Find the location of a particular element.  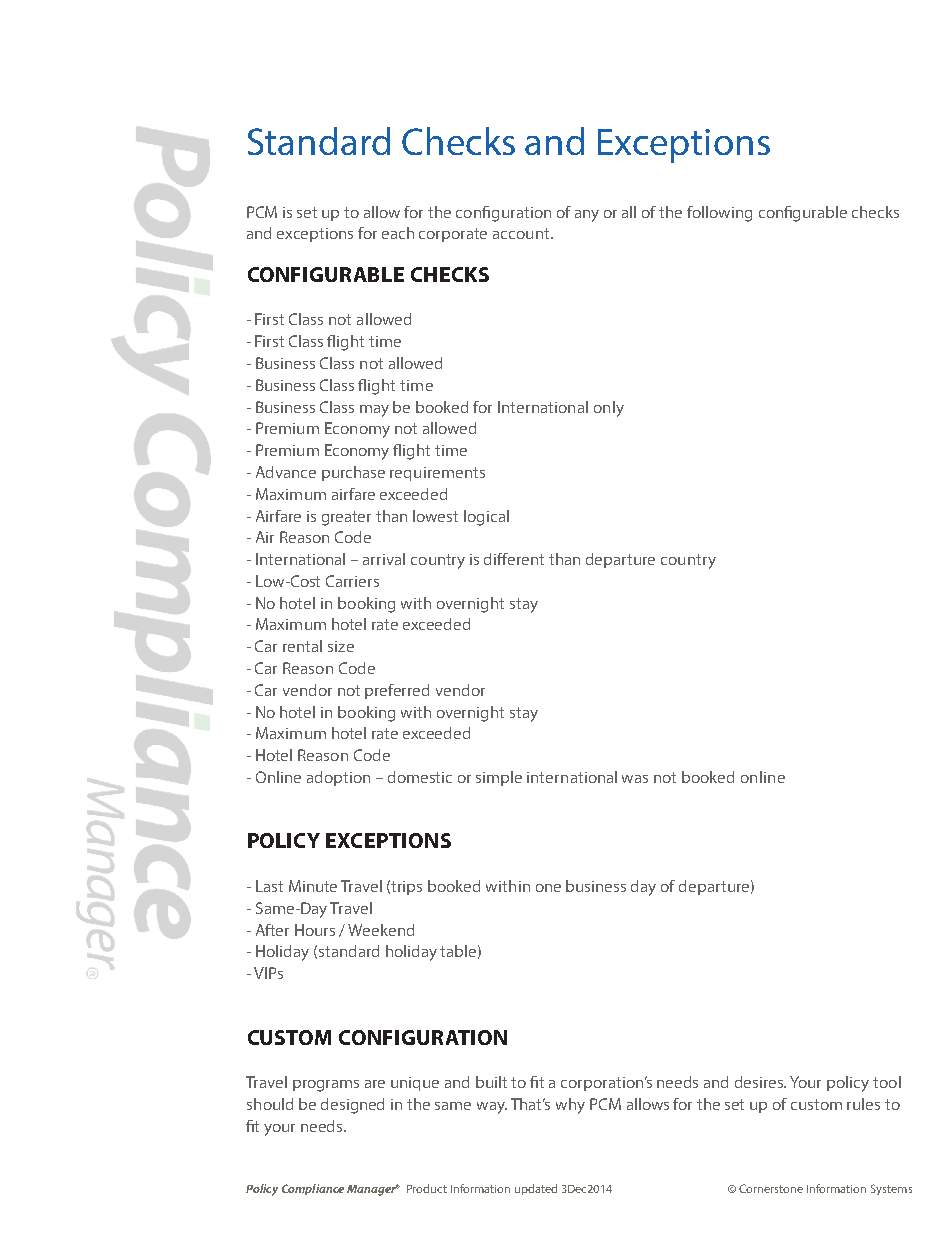

trips is located at coordinates (406, 888).
